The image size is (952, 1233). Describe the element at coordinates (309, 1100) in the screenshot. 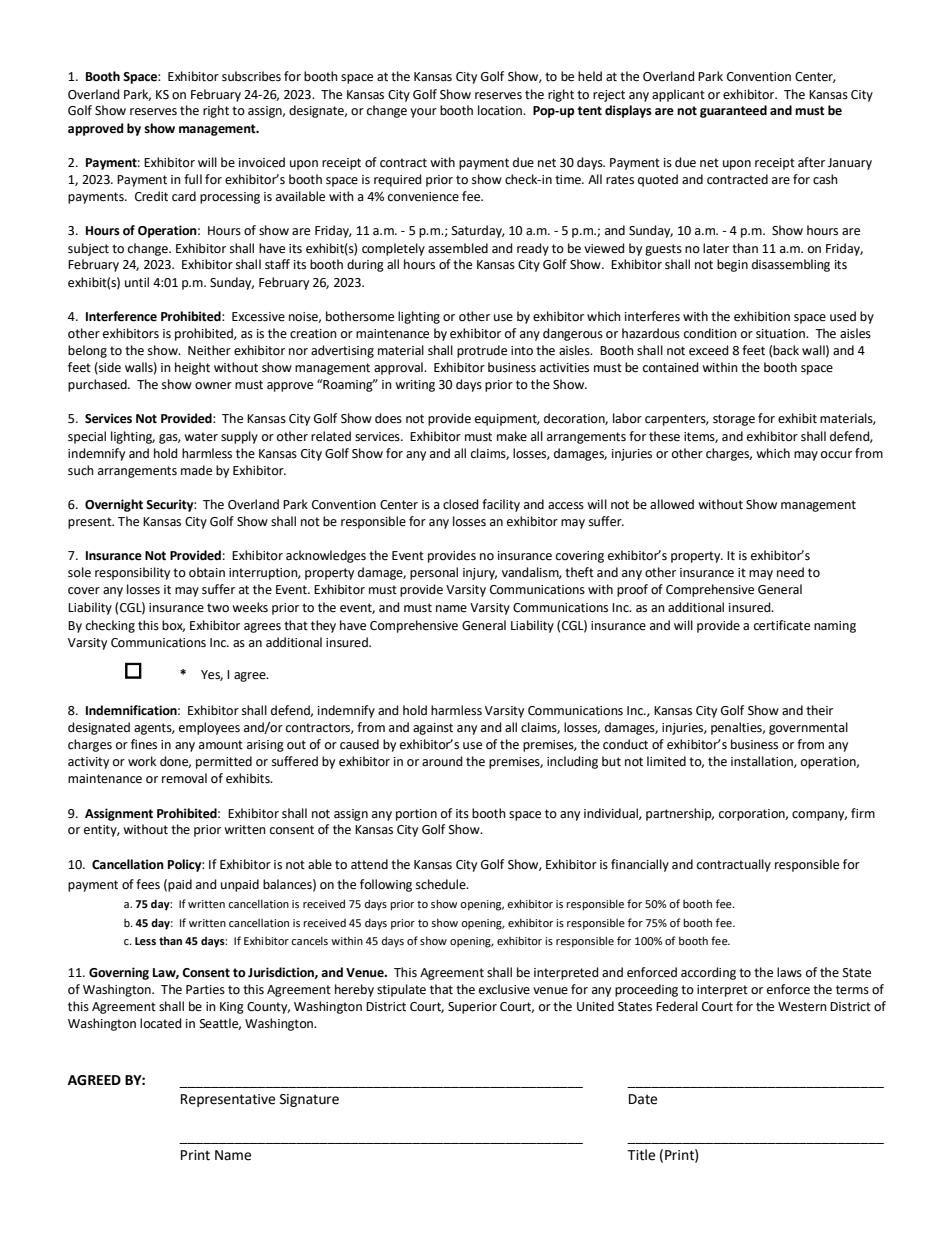

I see `Signature` at that location.
